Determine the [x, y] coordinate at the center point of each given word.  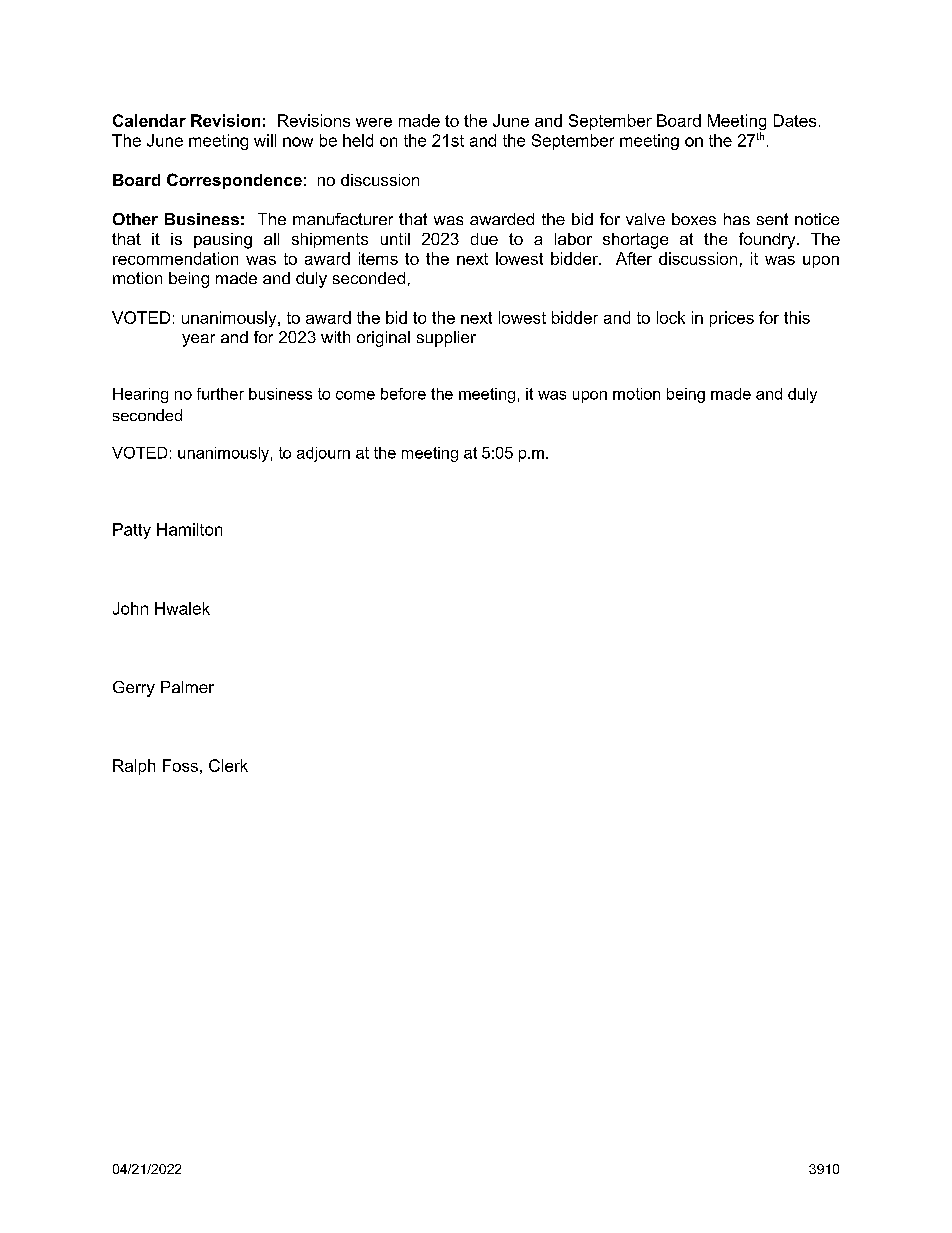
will [265, 140]
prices [732, 319]
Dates [795, 120]
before [403, 394]
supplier [446, 339]
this [797, 317]
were [374, 122]
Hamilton [189, 529]
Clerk [228, 765]
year [198, 340]
